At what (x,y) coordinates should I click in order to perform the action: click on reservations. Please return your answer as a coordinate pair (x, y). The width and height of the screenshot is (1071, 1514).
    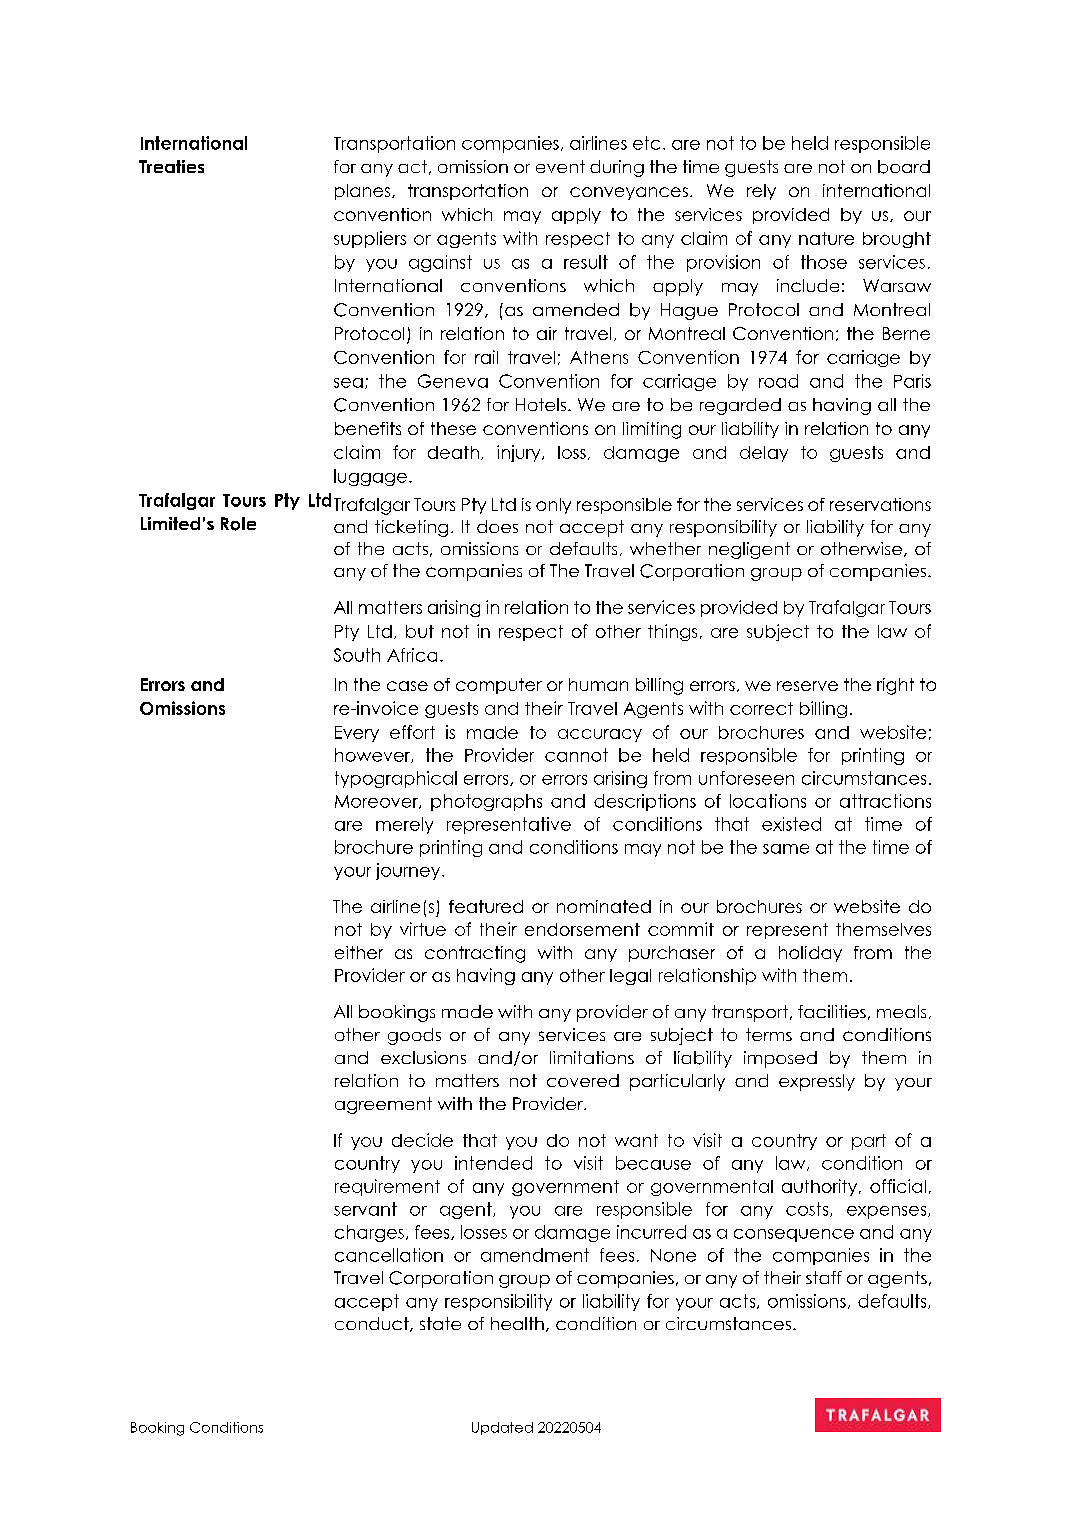
    Looking at the image, I should click on (880, 504).
